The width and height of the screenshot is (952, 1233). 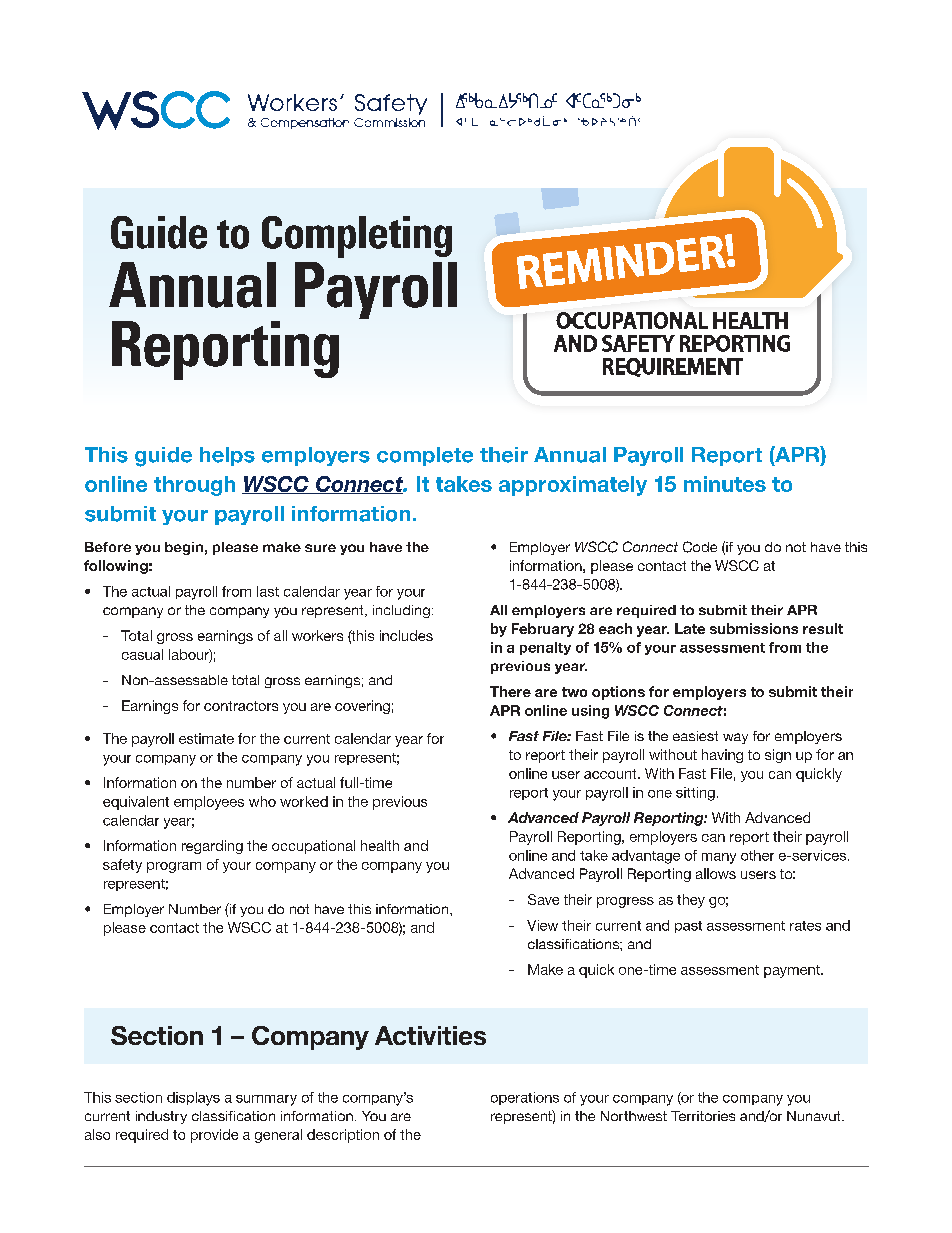 I want to click on Code, so click(x=700, y=547).
